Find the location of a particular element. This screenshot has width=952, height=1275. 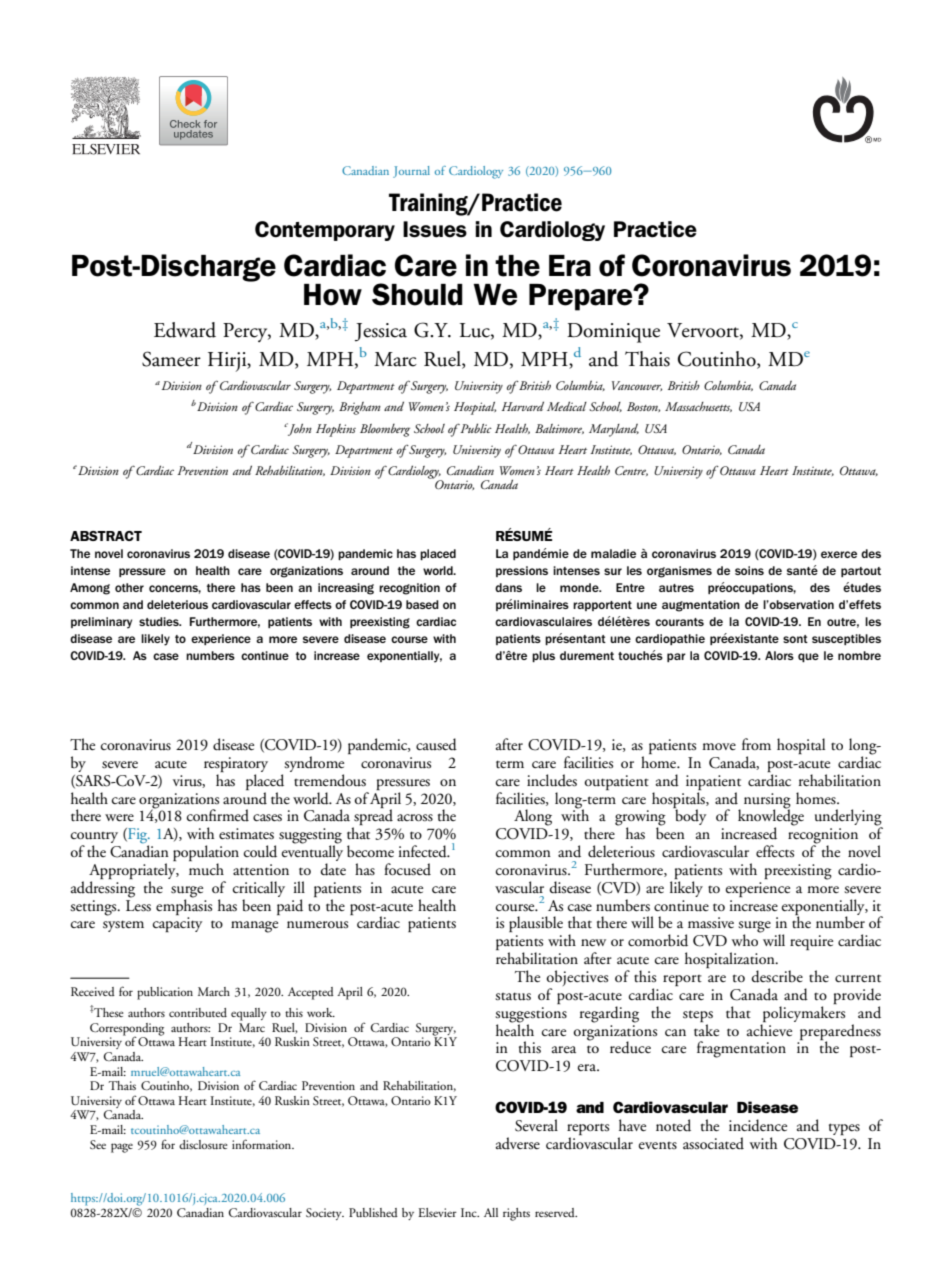

dans is located at coordinates (508, 587).
